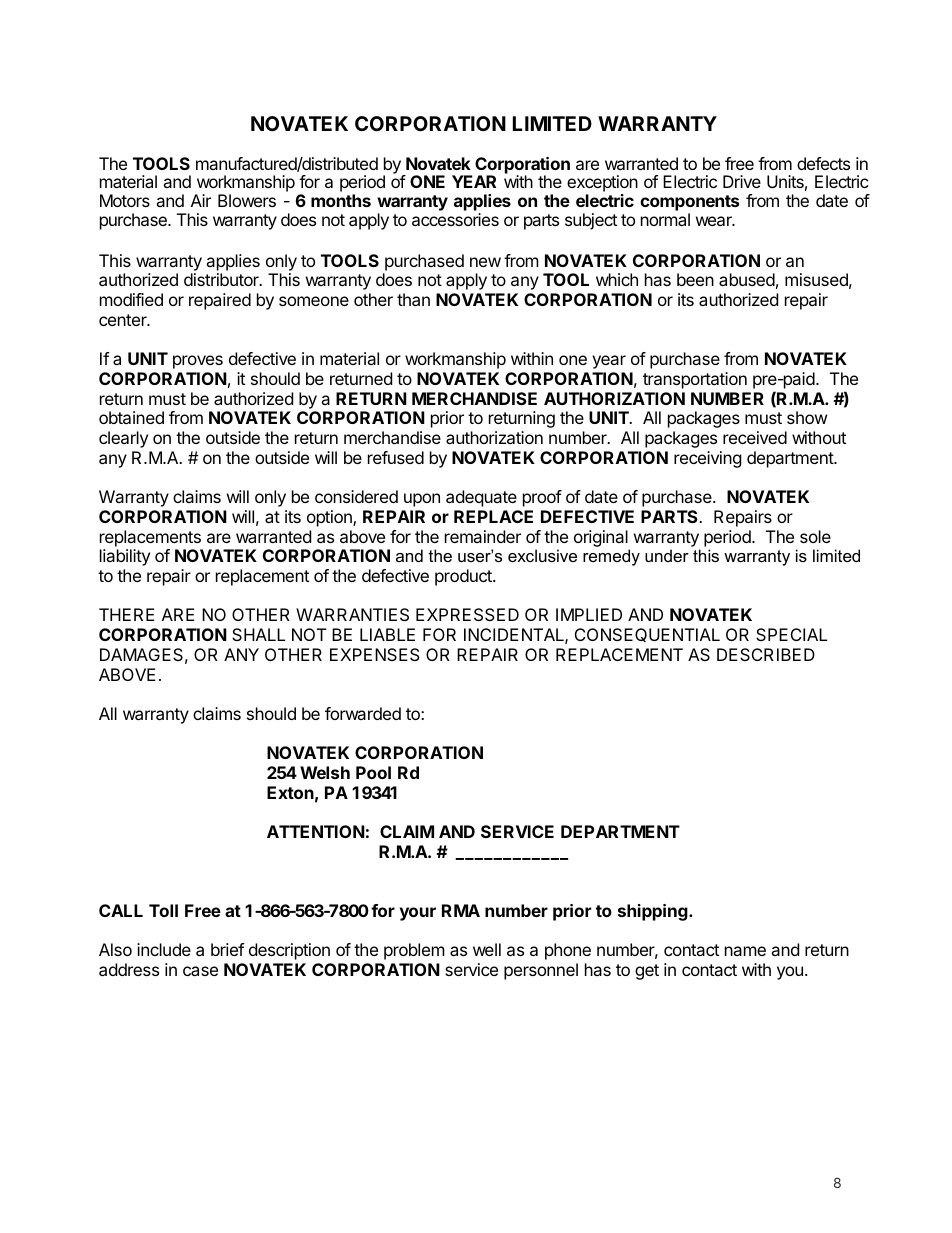  I want to click on brief, so click(227, 949).
